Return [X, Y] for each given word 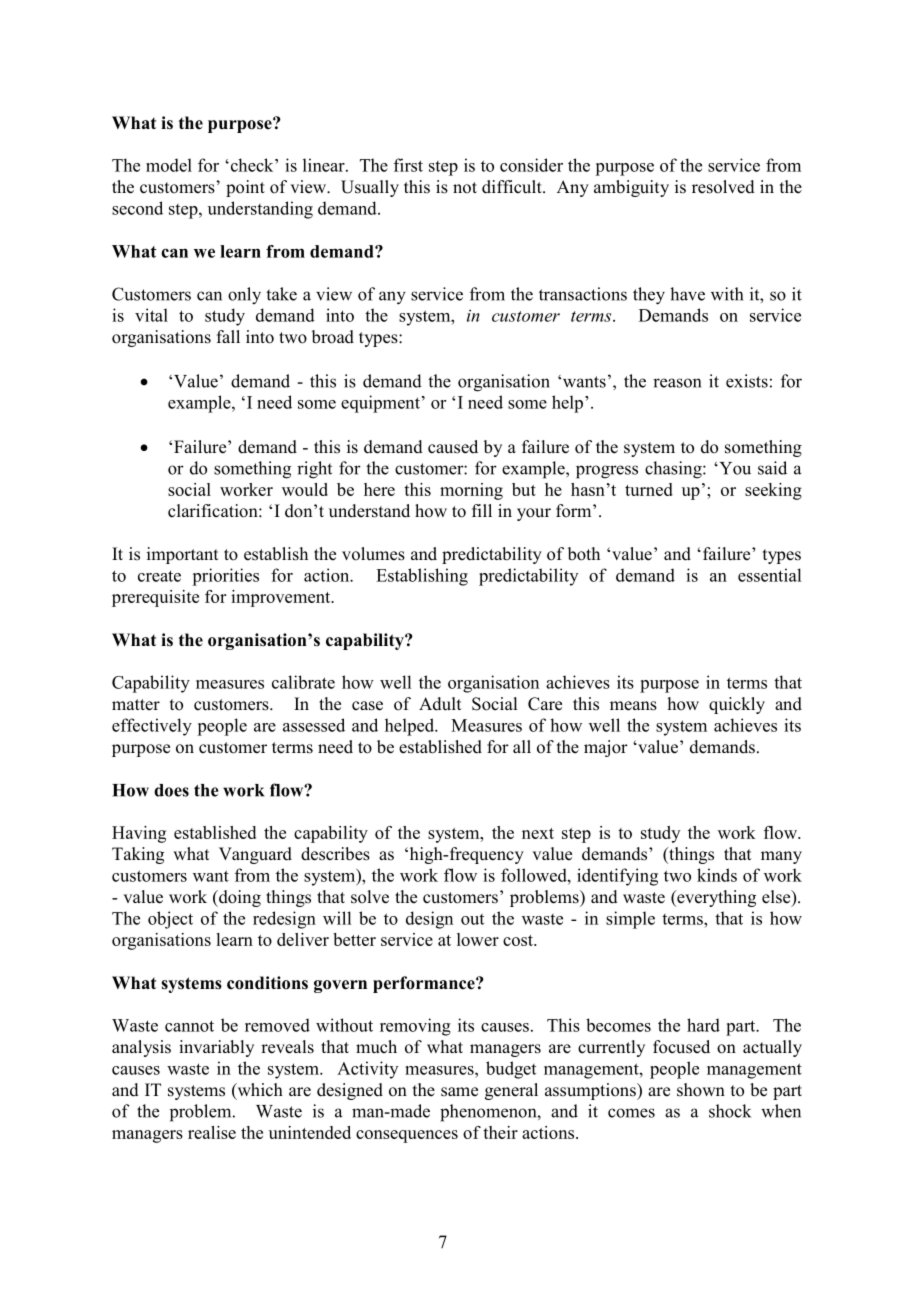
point [245, 188]
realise [212, 1132]
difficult [513, 187]
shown [701, 1090]
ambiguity [631, 188]
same [459, 1092]
